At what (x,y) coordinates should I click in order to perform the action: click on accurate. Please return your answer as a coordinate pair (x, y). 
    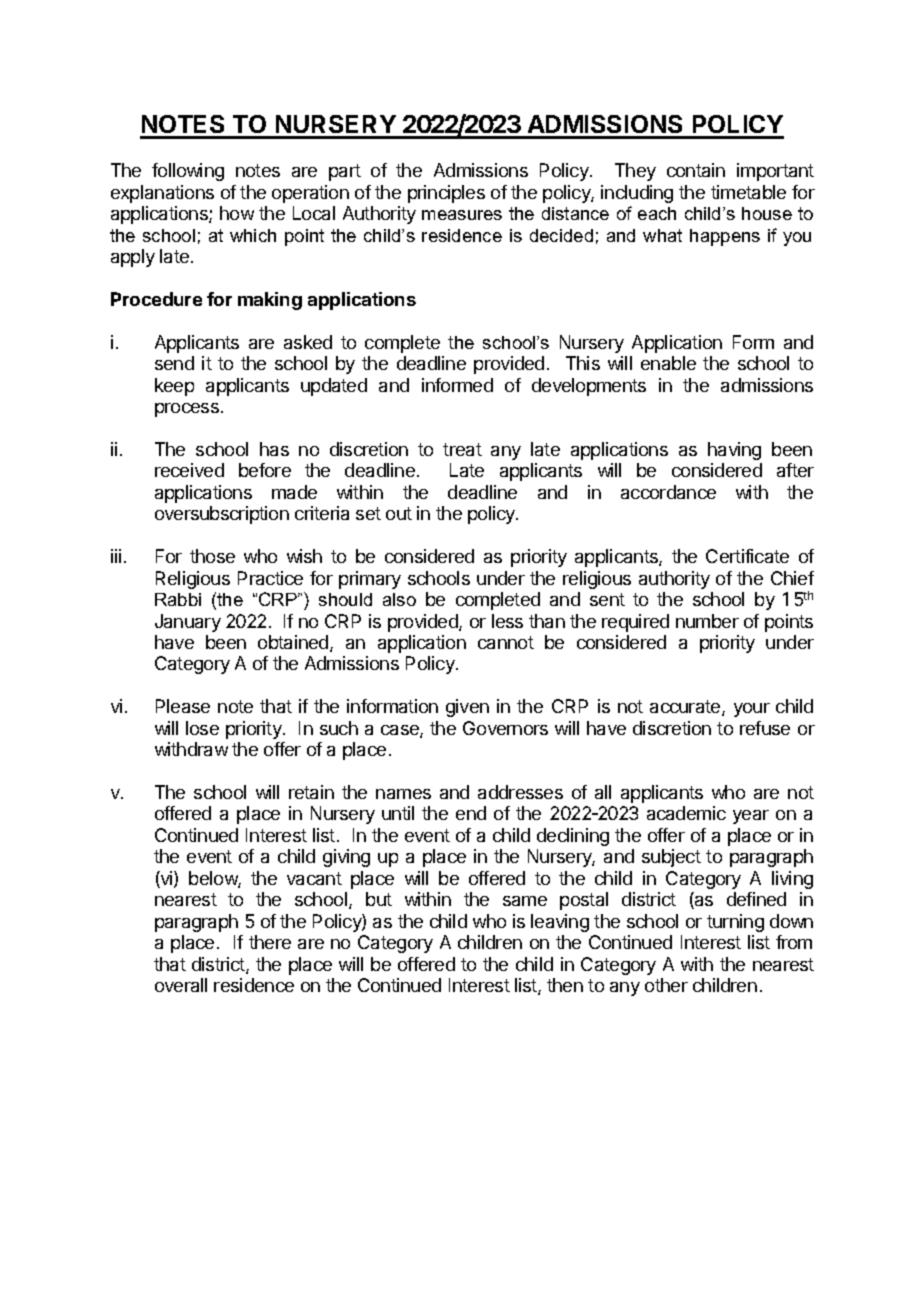
    Looking at the image, I should click on (686, 708).
